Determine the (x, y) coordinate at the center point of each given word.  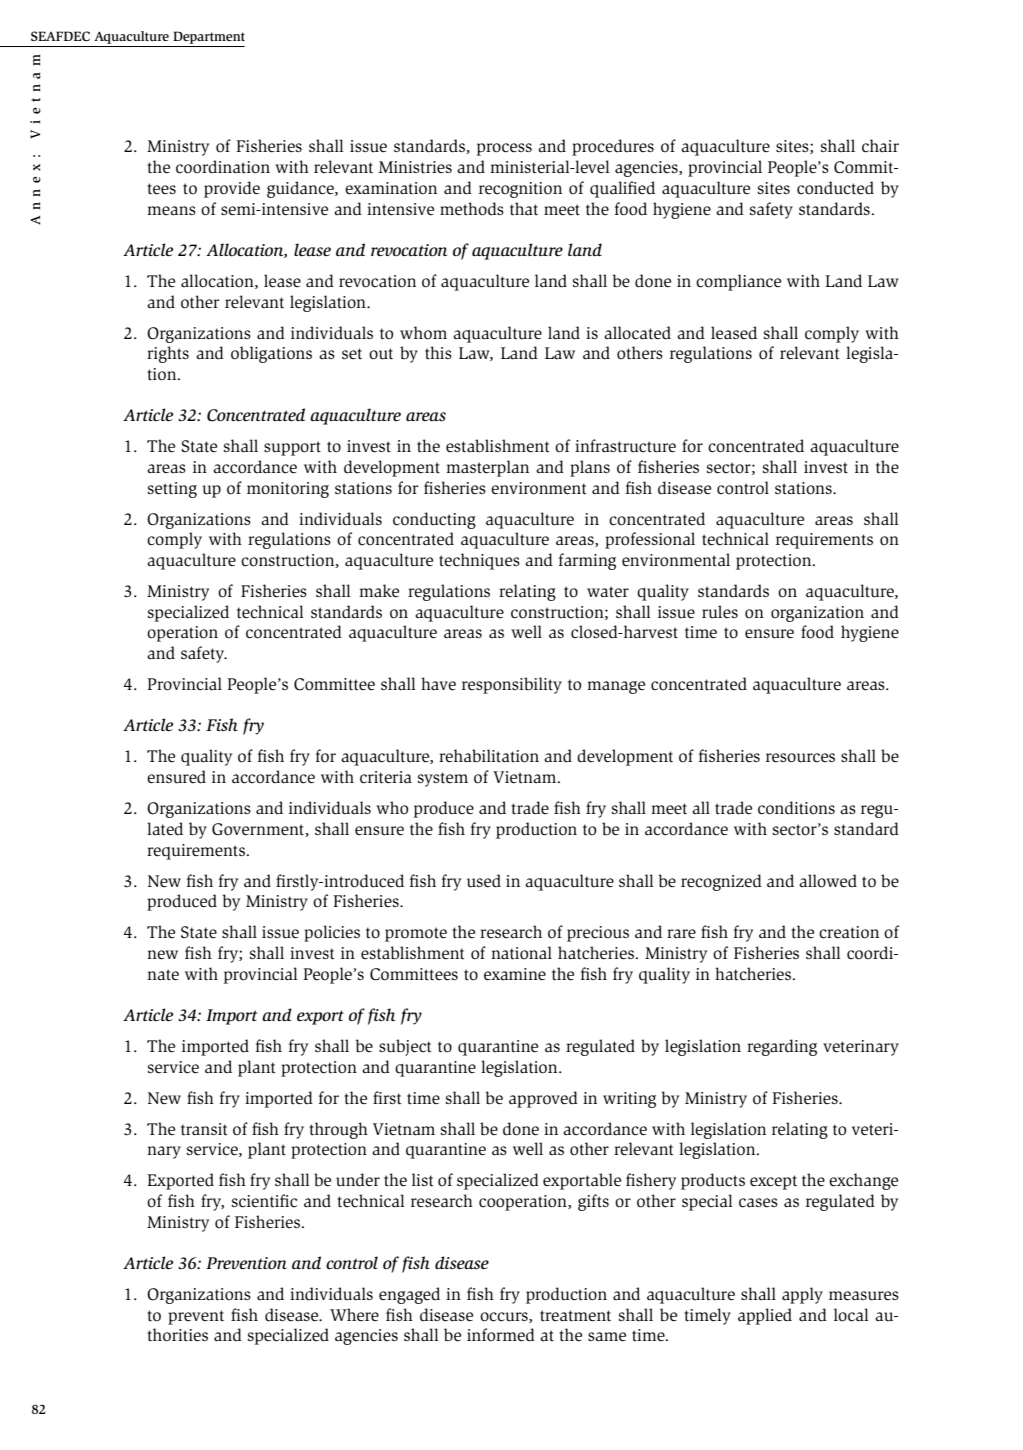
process (504, 149)
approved (543, 1099)
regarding (782, 1047)
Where (354, 1315)
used (484, 881)
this (438, 352)
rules (720, 612)
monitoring (288, 490)
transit (204, 1129)
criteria (386, 777)
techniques (479, 561)
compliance (738, 282)
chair (880, 146)
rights (168, 354)
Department (208, 39)
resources (800, 758)
